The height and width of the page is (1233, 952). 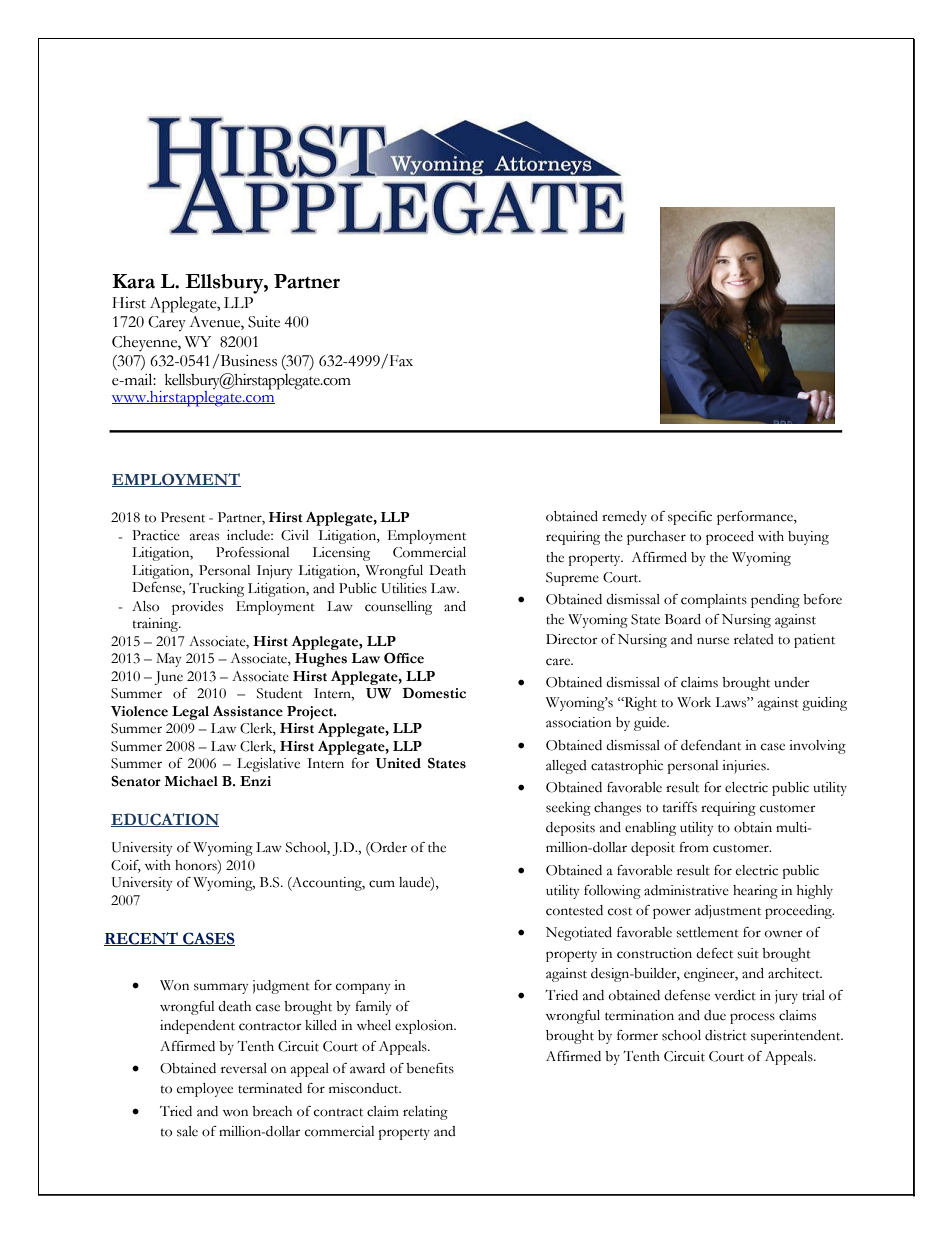 What do you see at coordinates (624, 518) in the page?
I see `remedy` at bounding box center [624, 518].
